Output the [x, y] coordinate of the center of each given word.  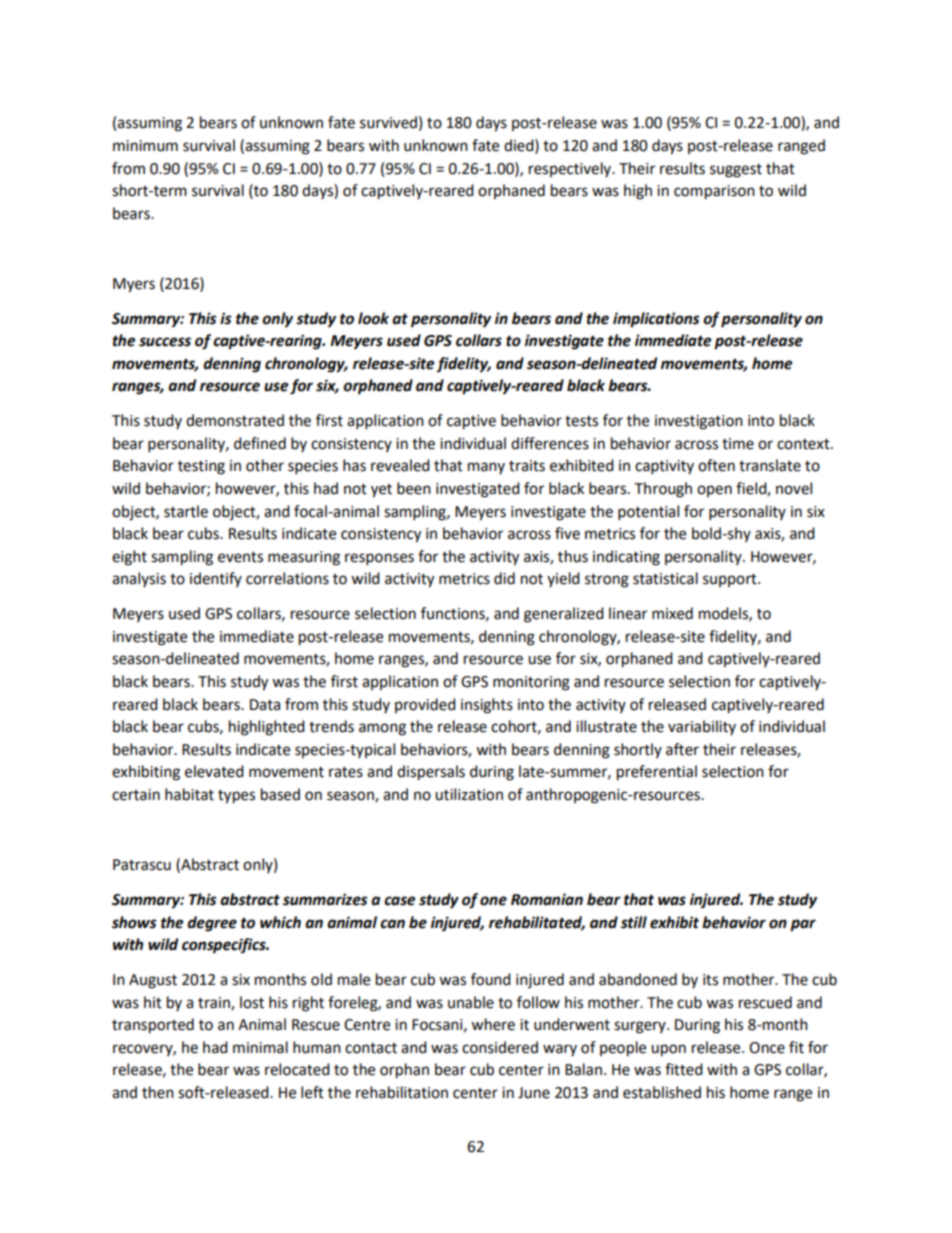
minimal [260, 1047]
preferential [657, 773]
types [236, 797]
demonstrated [235, 420]
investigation [699, 422]
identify [216, 579]
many [486, 468]
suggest [736, 171]
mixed [672, 613]
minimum [145, 146]
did [504, 578]
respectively [571, 169]
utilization [469, 794]
